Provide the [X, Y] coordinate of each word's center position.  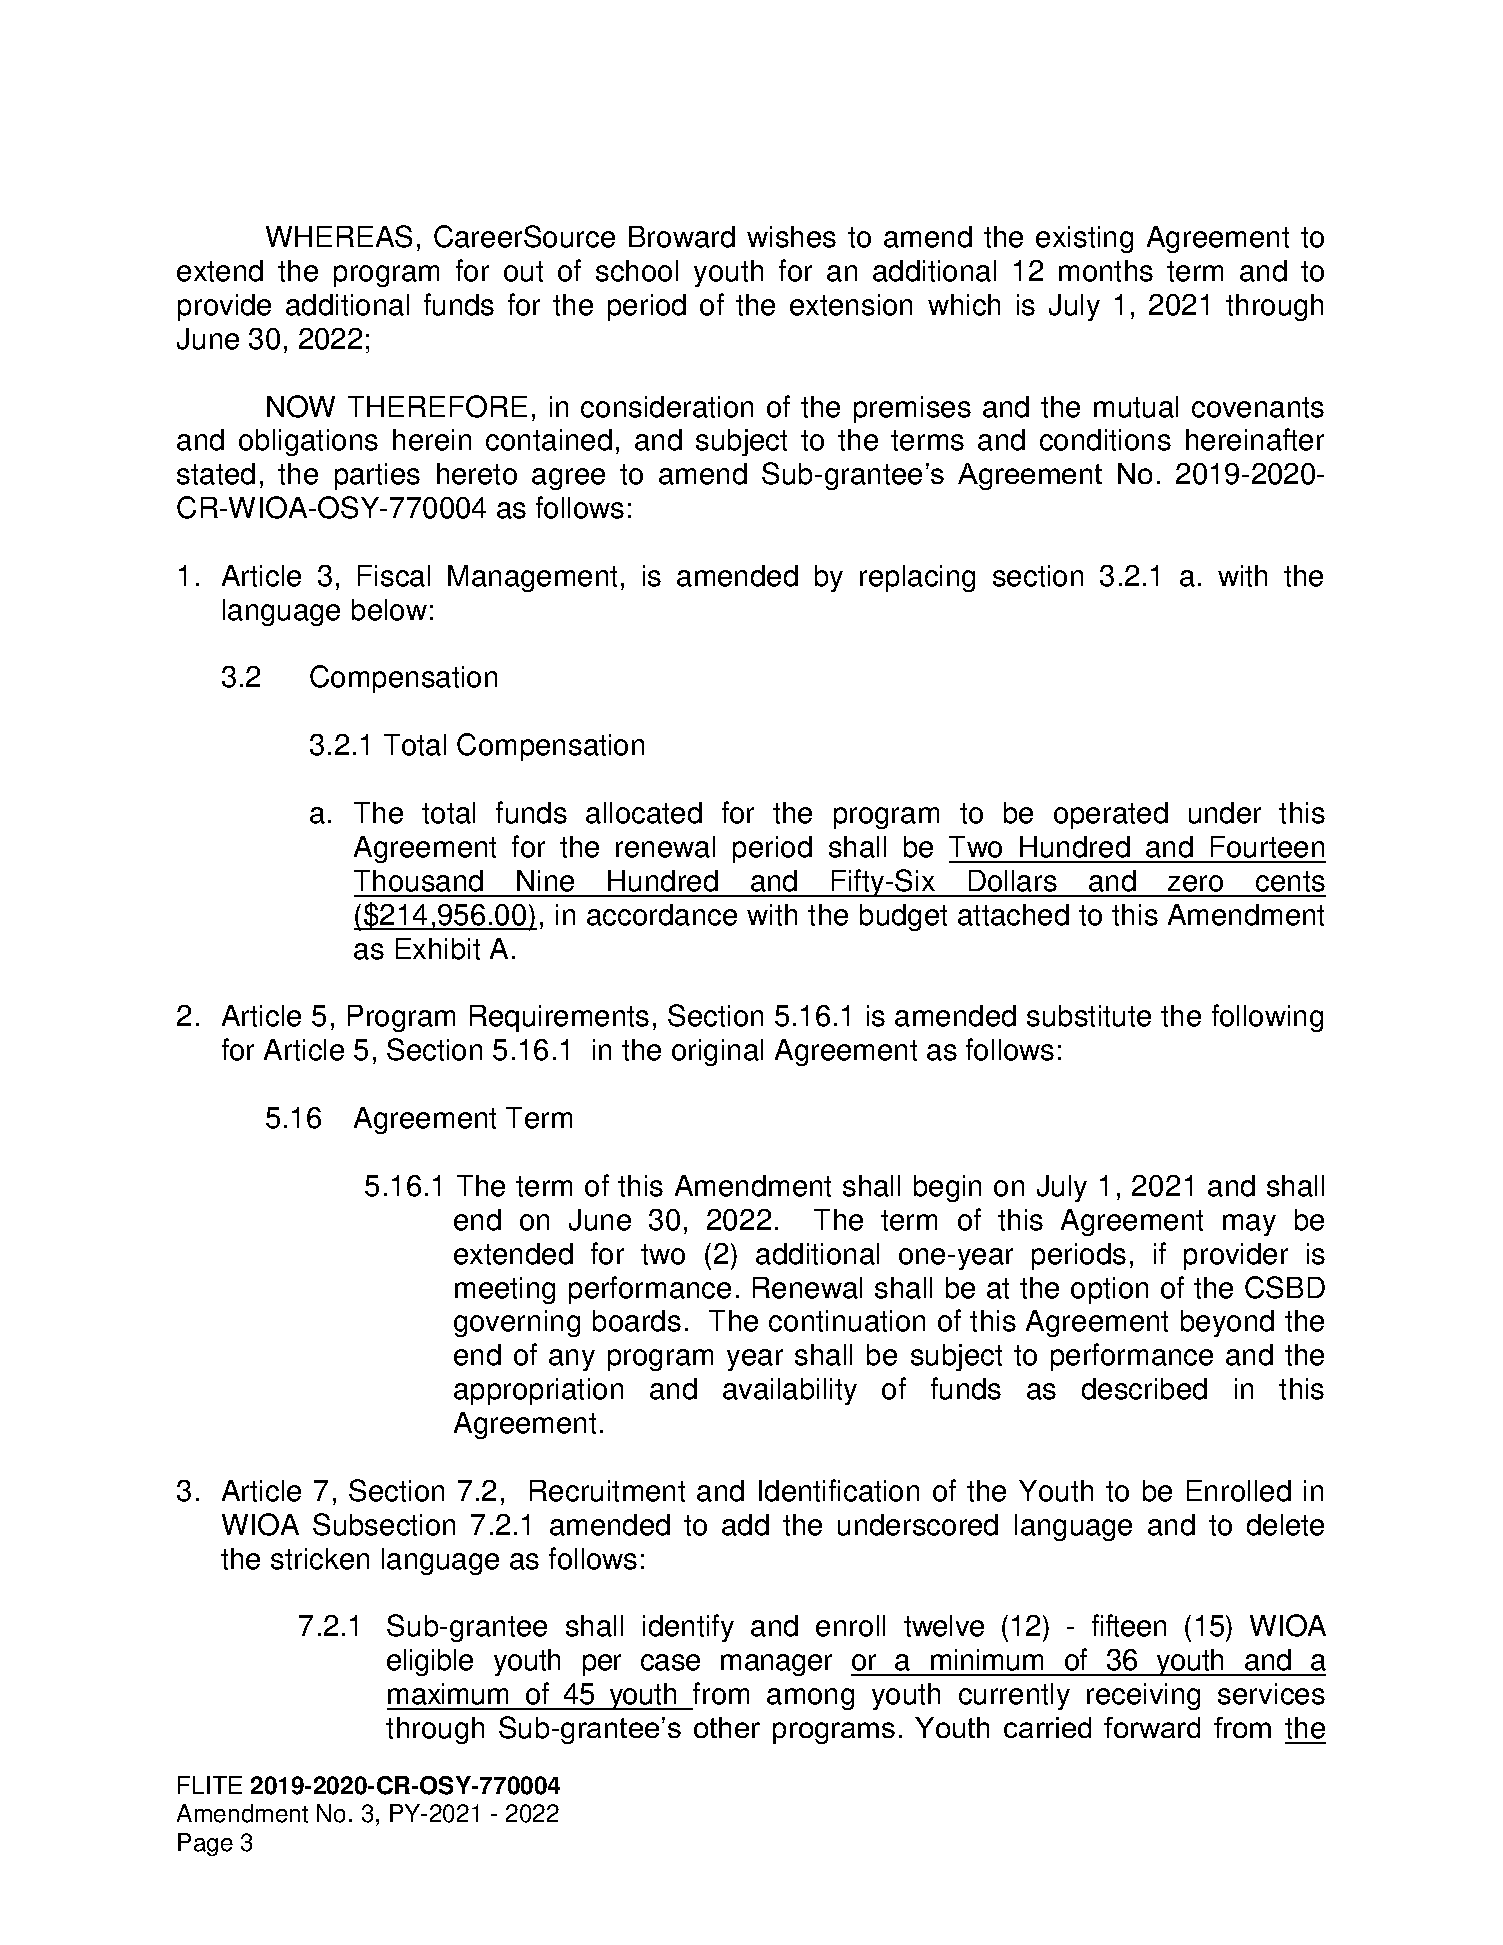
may [1249, 1225]
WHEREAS [339, 236]
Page [205, 1844]
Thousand [418, 881]
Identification [839, 1490]
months [1106, 271]
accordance [662, 915]
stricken [320, 1559]
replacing [917, 578]
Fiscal [394, 576]
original [717, 1052]
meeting [505, 1290]
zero [1195, 883]
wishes [791, 237]
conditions [1105, 440]
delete [1285, 1525]
